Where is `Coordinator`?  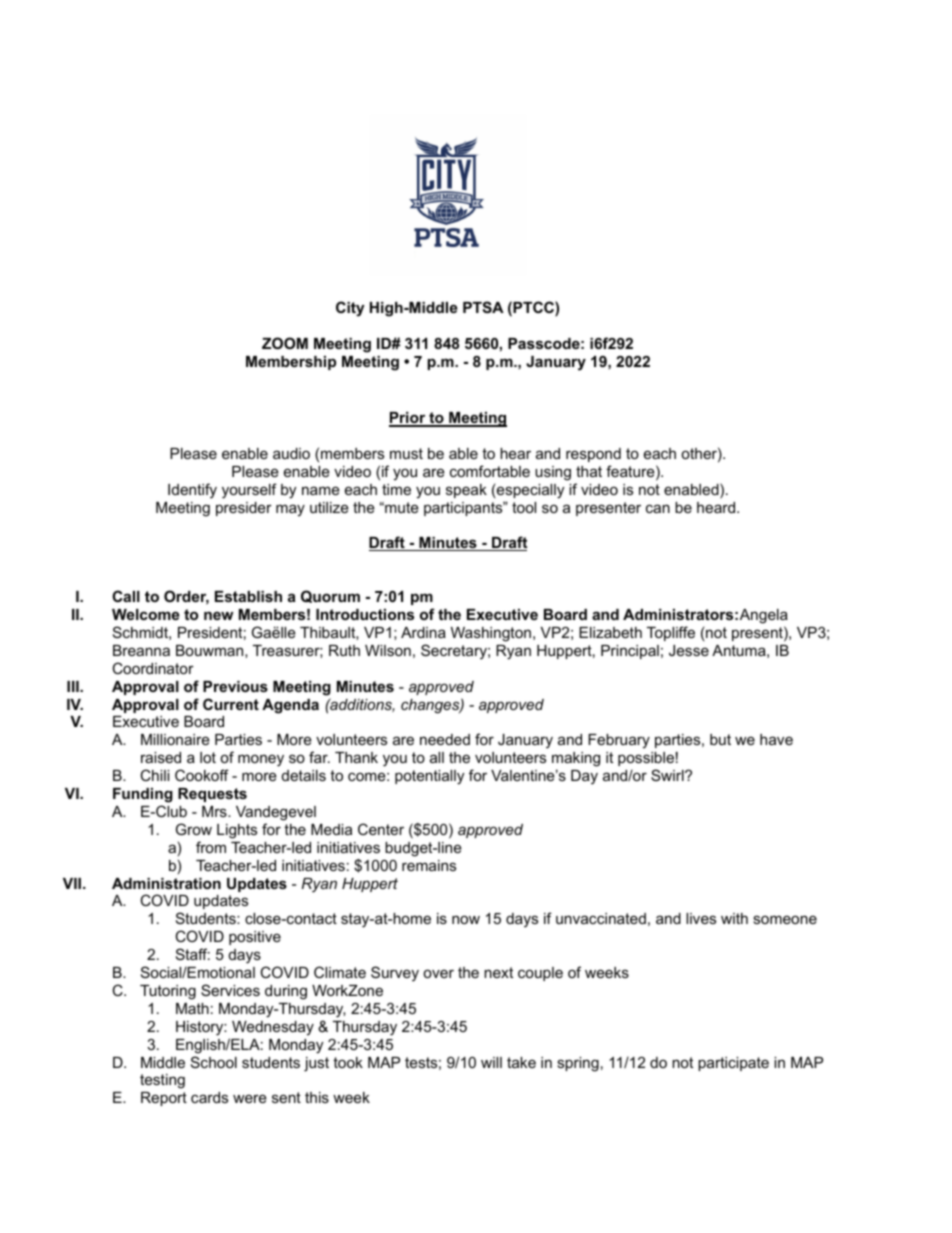 Coordinator is located at coordinates (153, 668).
